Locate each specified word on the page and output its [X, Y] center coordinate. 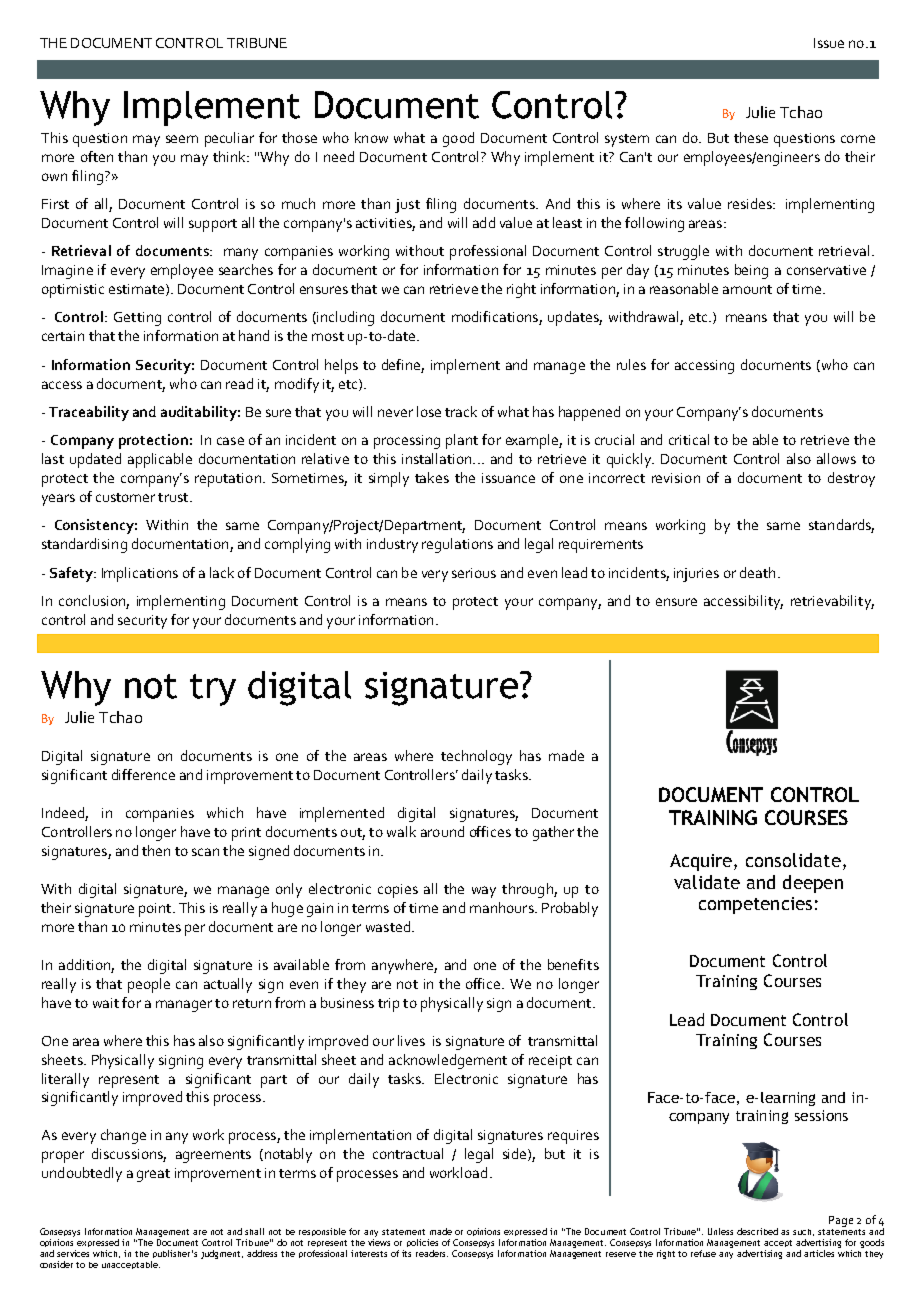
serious [474, 573]
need [339, 156]
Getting [137, 319]
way [484, 892]
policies [422, 1243]
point [156, 910]
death [757, 572]
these [751, 137]
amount [747, 289]
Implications [140, 574]
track [461, 411]
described [757, 1231]
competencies [755, 905]
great [153, 1175]
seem [182, 139]
